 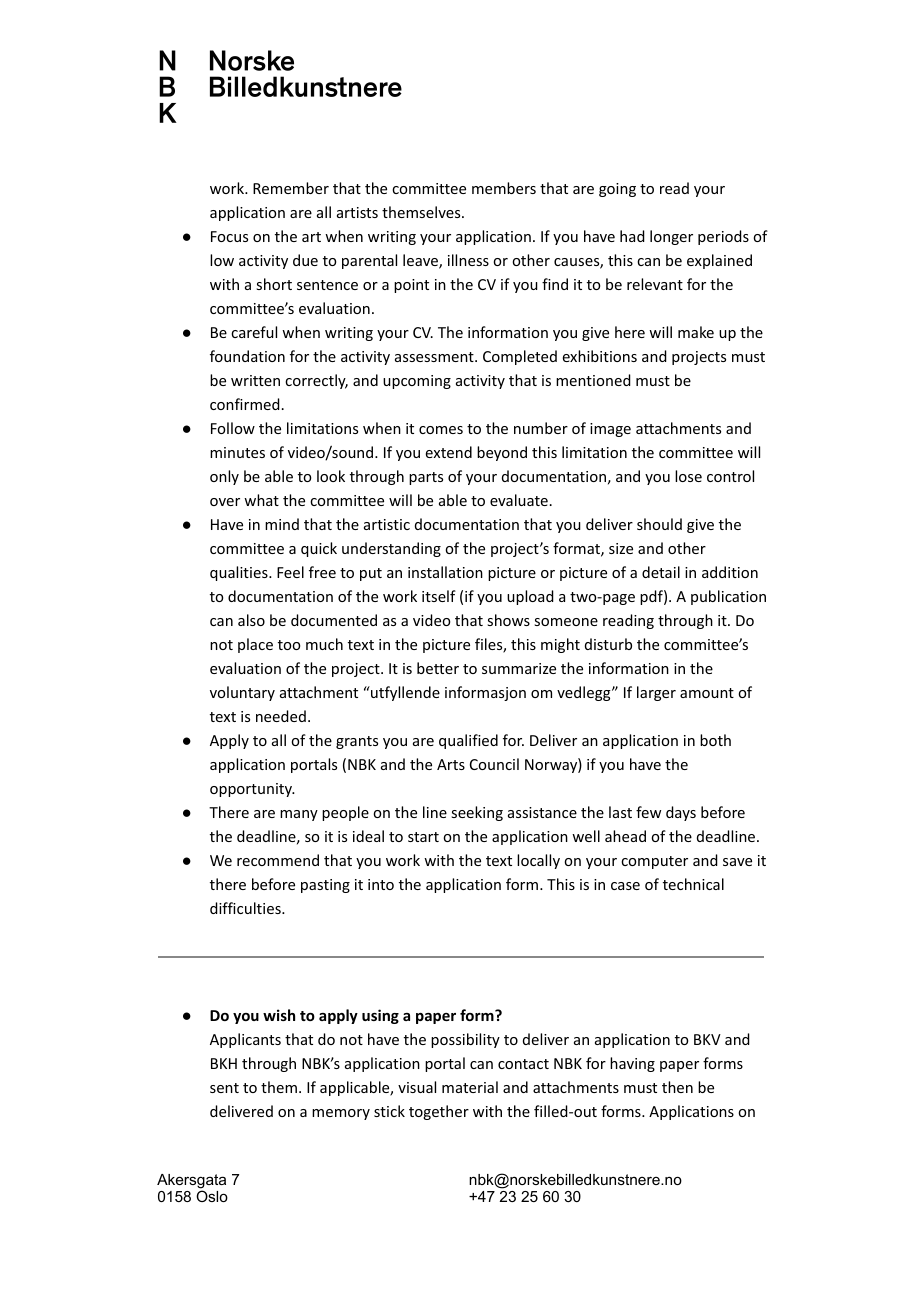 What do you see at coordinates (671, 237) in the image?
I see `longer` at bounding box center [671, 237].
